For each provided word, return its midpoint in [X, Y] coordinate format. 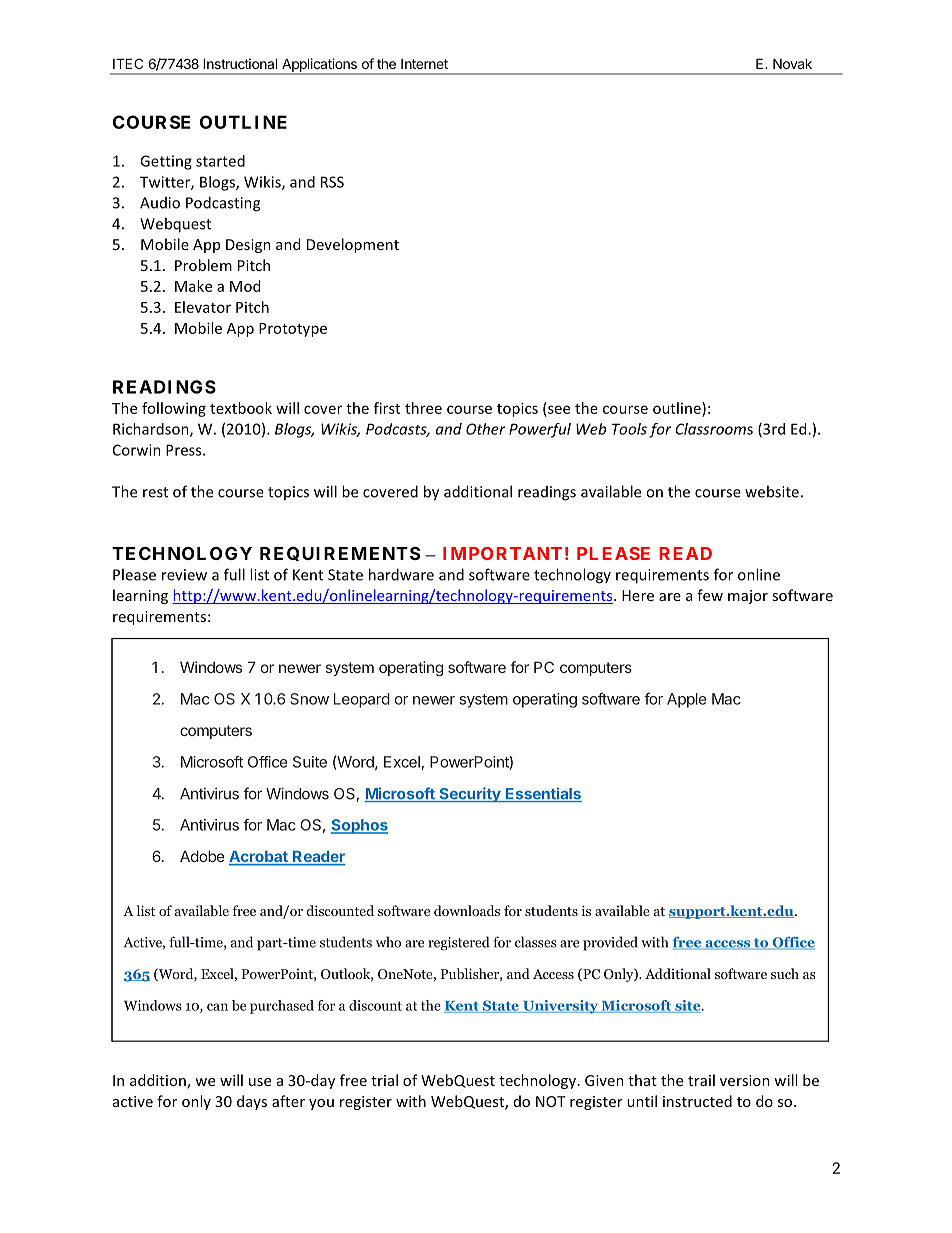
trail [701, 1080]
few [710, 595]
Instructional [240, 63]
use [260, 1082]
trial [384, 1080]
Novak [792, 63]
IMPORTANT [502, 553]
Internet [424, 64]
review [184, 575]
